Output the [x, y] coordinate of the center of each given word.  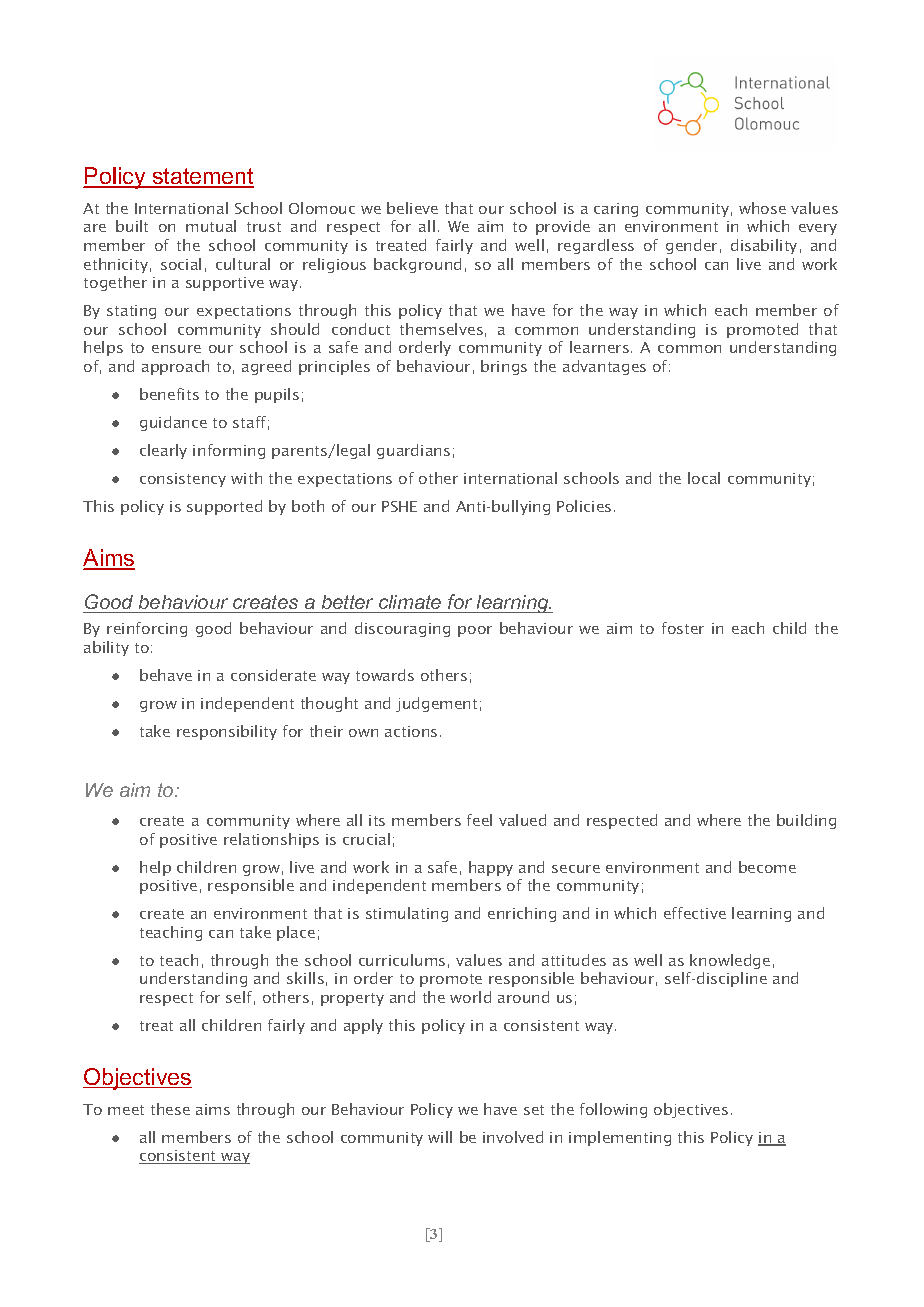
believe [412, 208]
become [767, 867]
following [613, 1110]
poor [475, 631]
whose [762, 208]
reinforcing [147, 629]
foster [683, 628]
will [440, 1137]
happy [491, 868]
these [170, 1109]
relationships [271, 840]
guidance [173, 423]
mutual [211, 226]
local [704, 478]
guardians [413, 451]
